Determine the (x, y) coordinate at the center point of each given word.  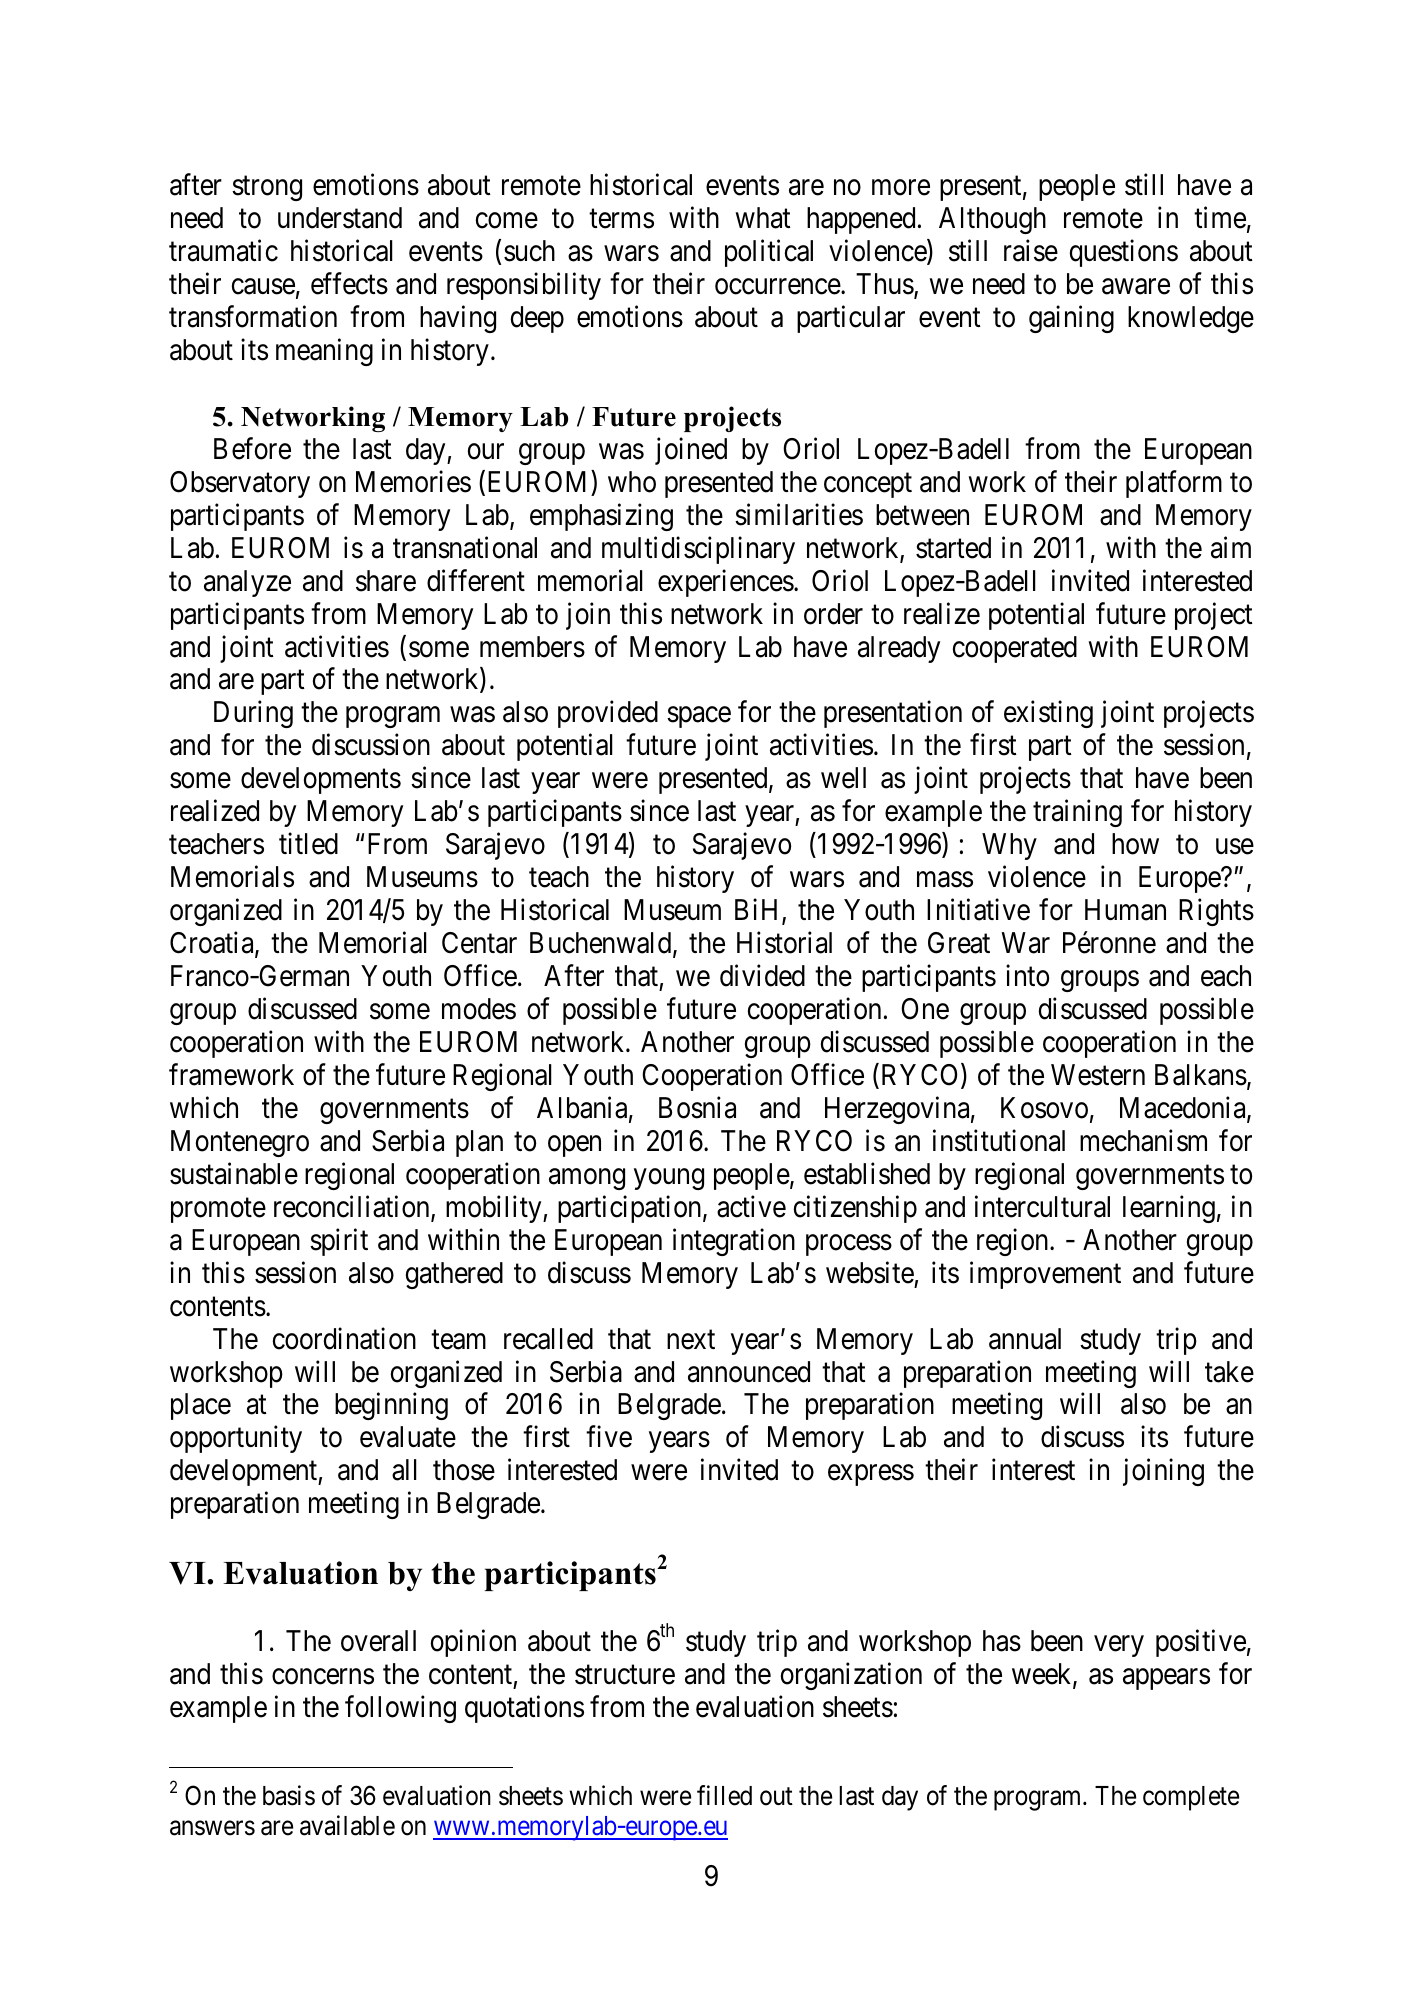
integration (734, 1242)
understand (340, 218)
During (253, 714)
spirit (339, 1242)
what (763, 218)
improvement (1045, 1275)
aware (1136, 287)
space (699, 717)
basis (289, 1795)
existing (1048, 714)
